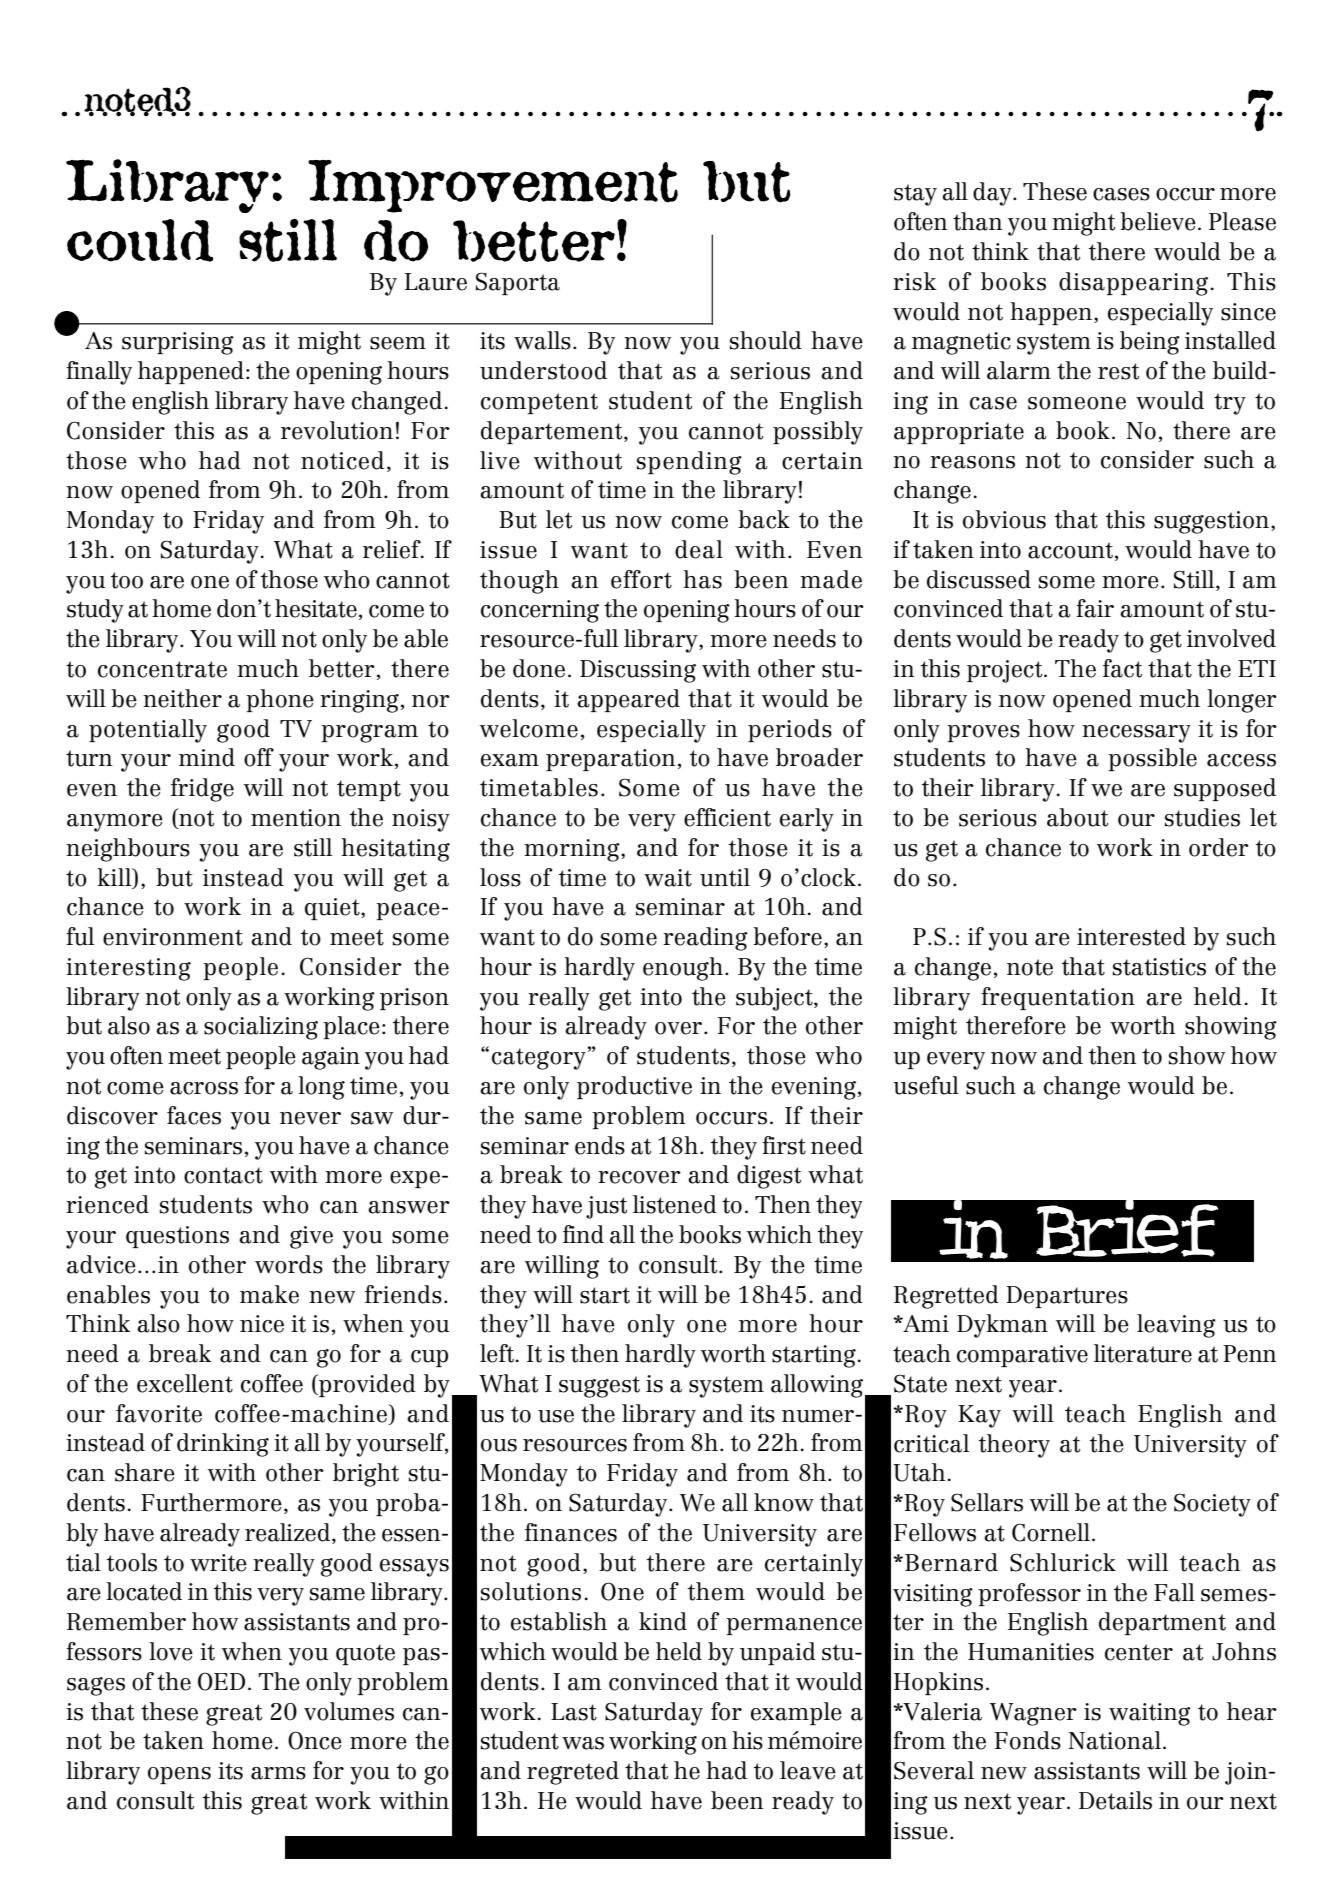  What do you see at coordinates (766, 340) in the screenshot?
I see `should` at bounding box center [766, 340].
